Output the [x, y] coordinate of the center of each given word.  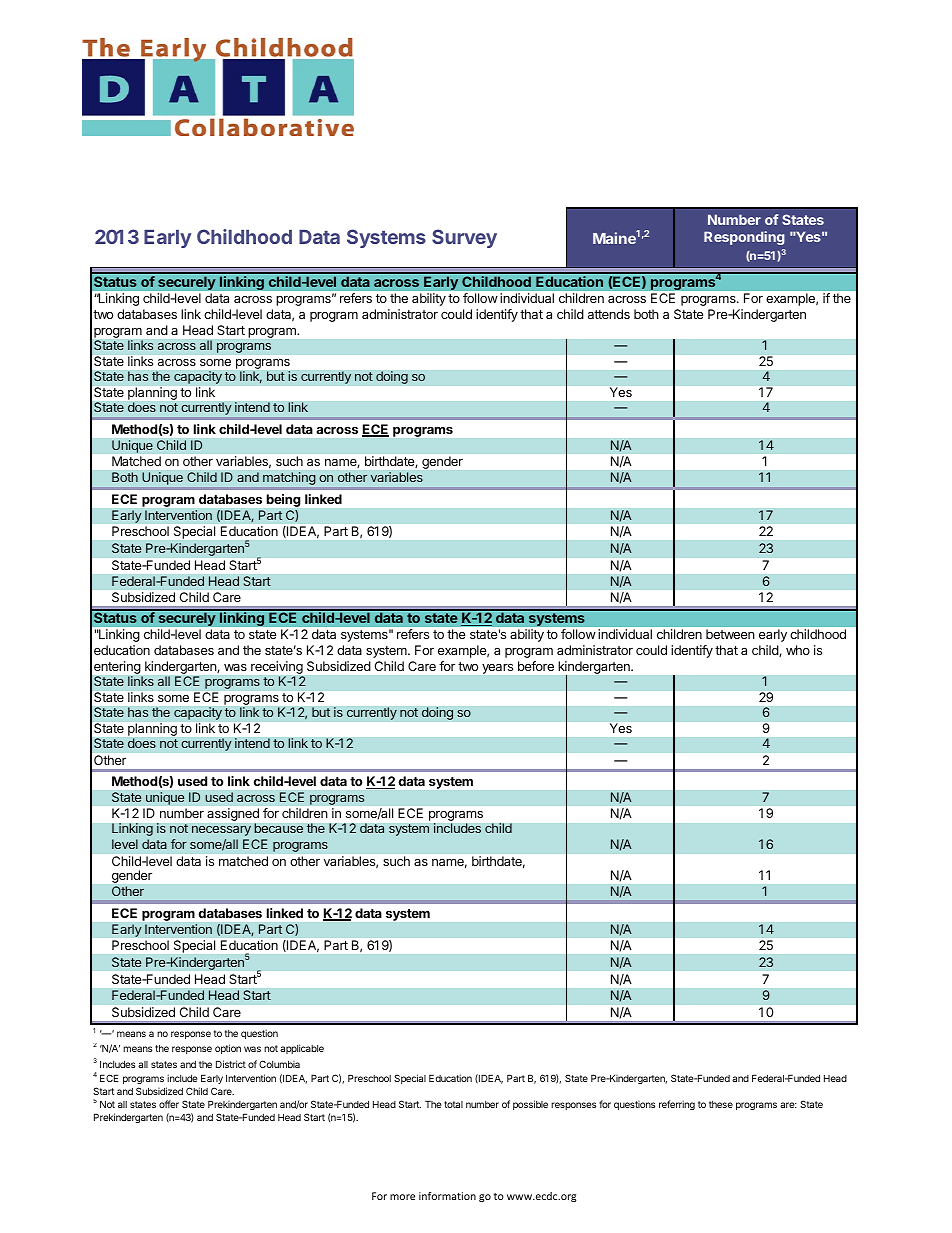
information [447, 1196]
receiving [277, 669]
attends [609, 314]
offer [169, 1104]
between [730, 634]
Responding [744, 238]
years [497, 669]
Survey [464, 238]
